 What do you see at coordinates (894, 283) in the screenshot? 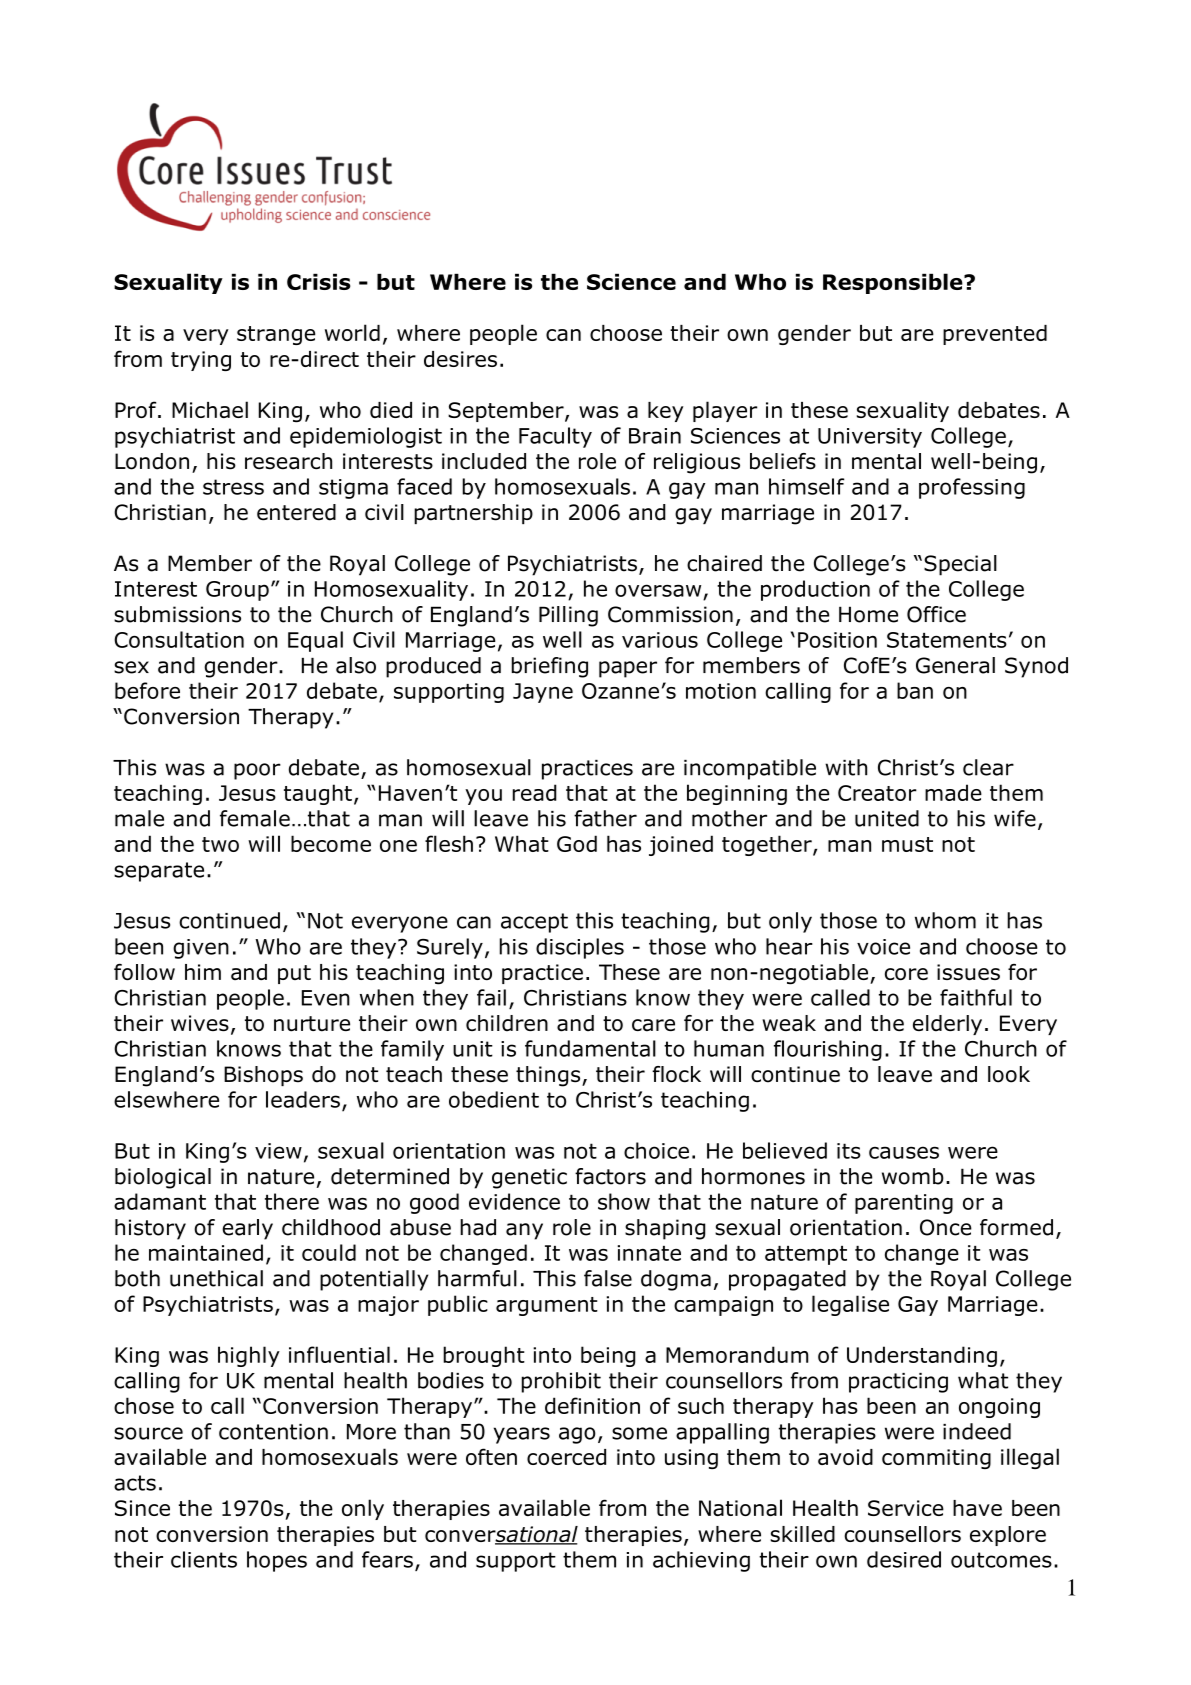
I see `Responsible` at bounding box center [894, 283].
